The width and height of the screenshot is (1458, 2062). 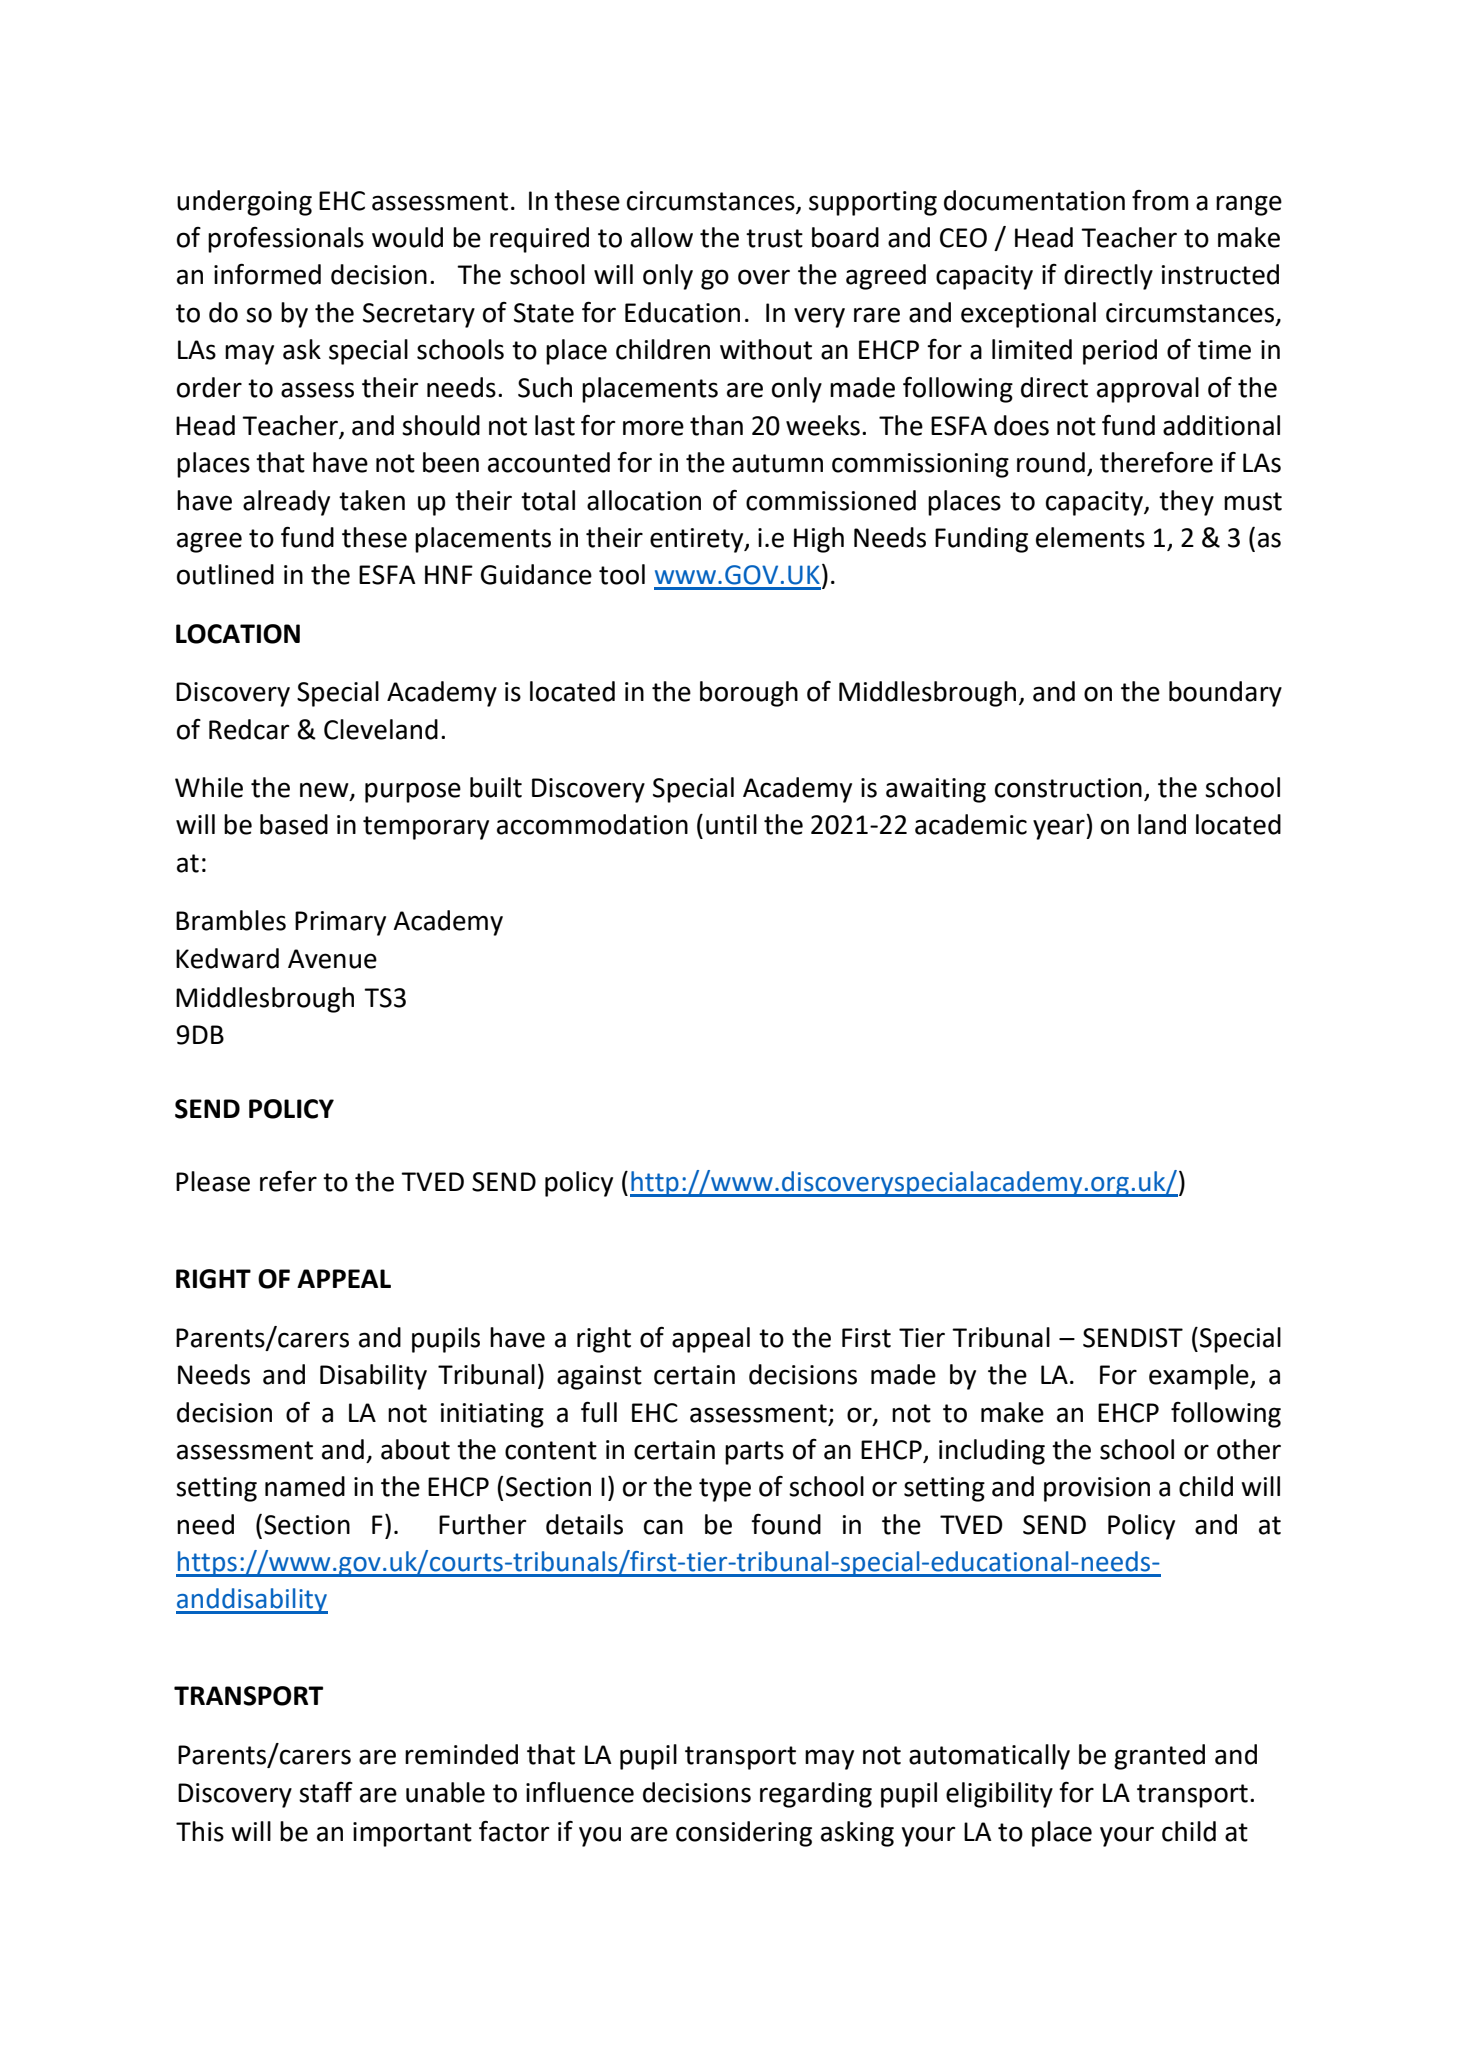 What do you see at coordinates (225, 574) in the screenshot?
I see `outlined` at bounding box center [225, 574].
